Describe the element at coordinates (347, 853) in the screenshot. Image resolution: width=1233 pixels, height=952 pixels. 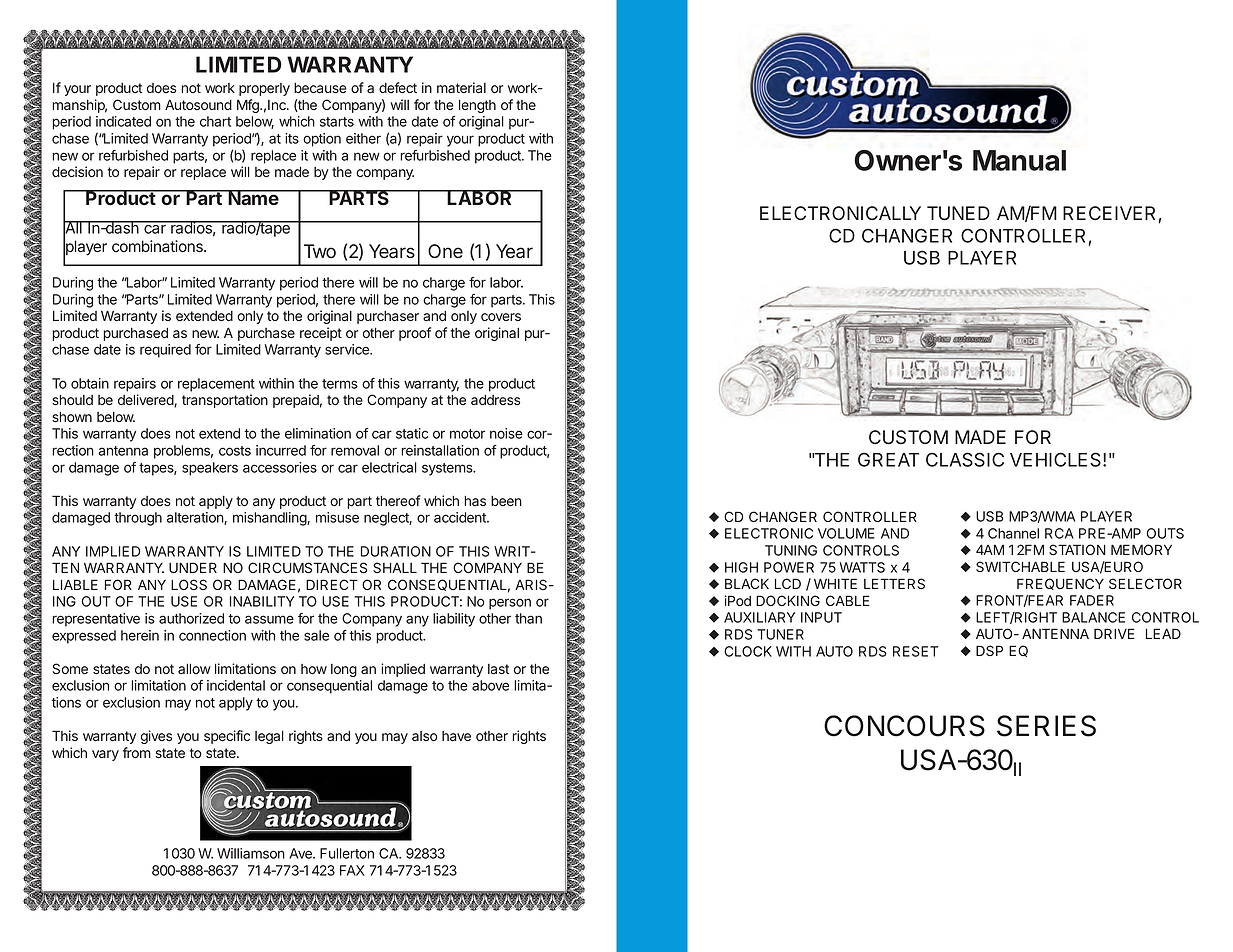
I see `Fullerton` at that location.
